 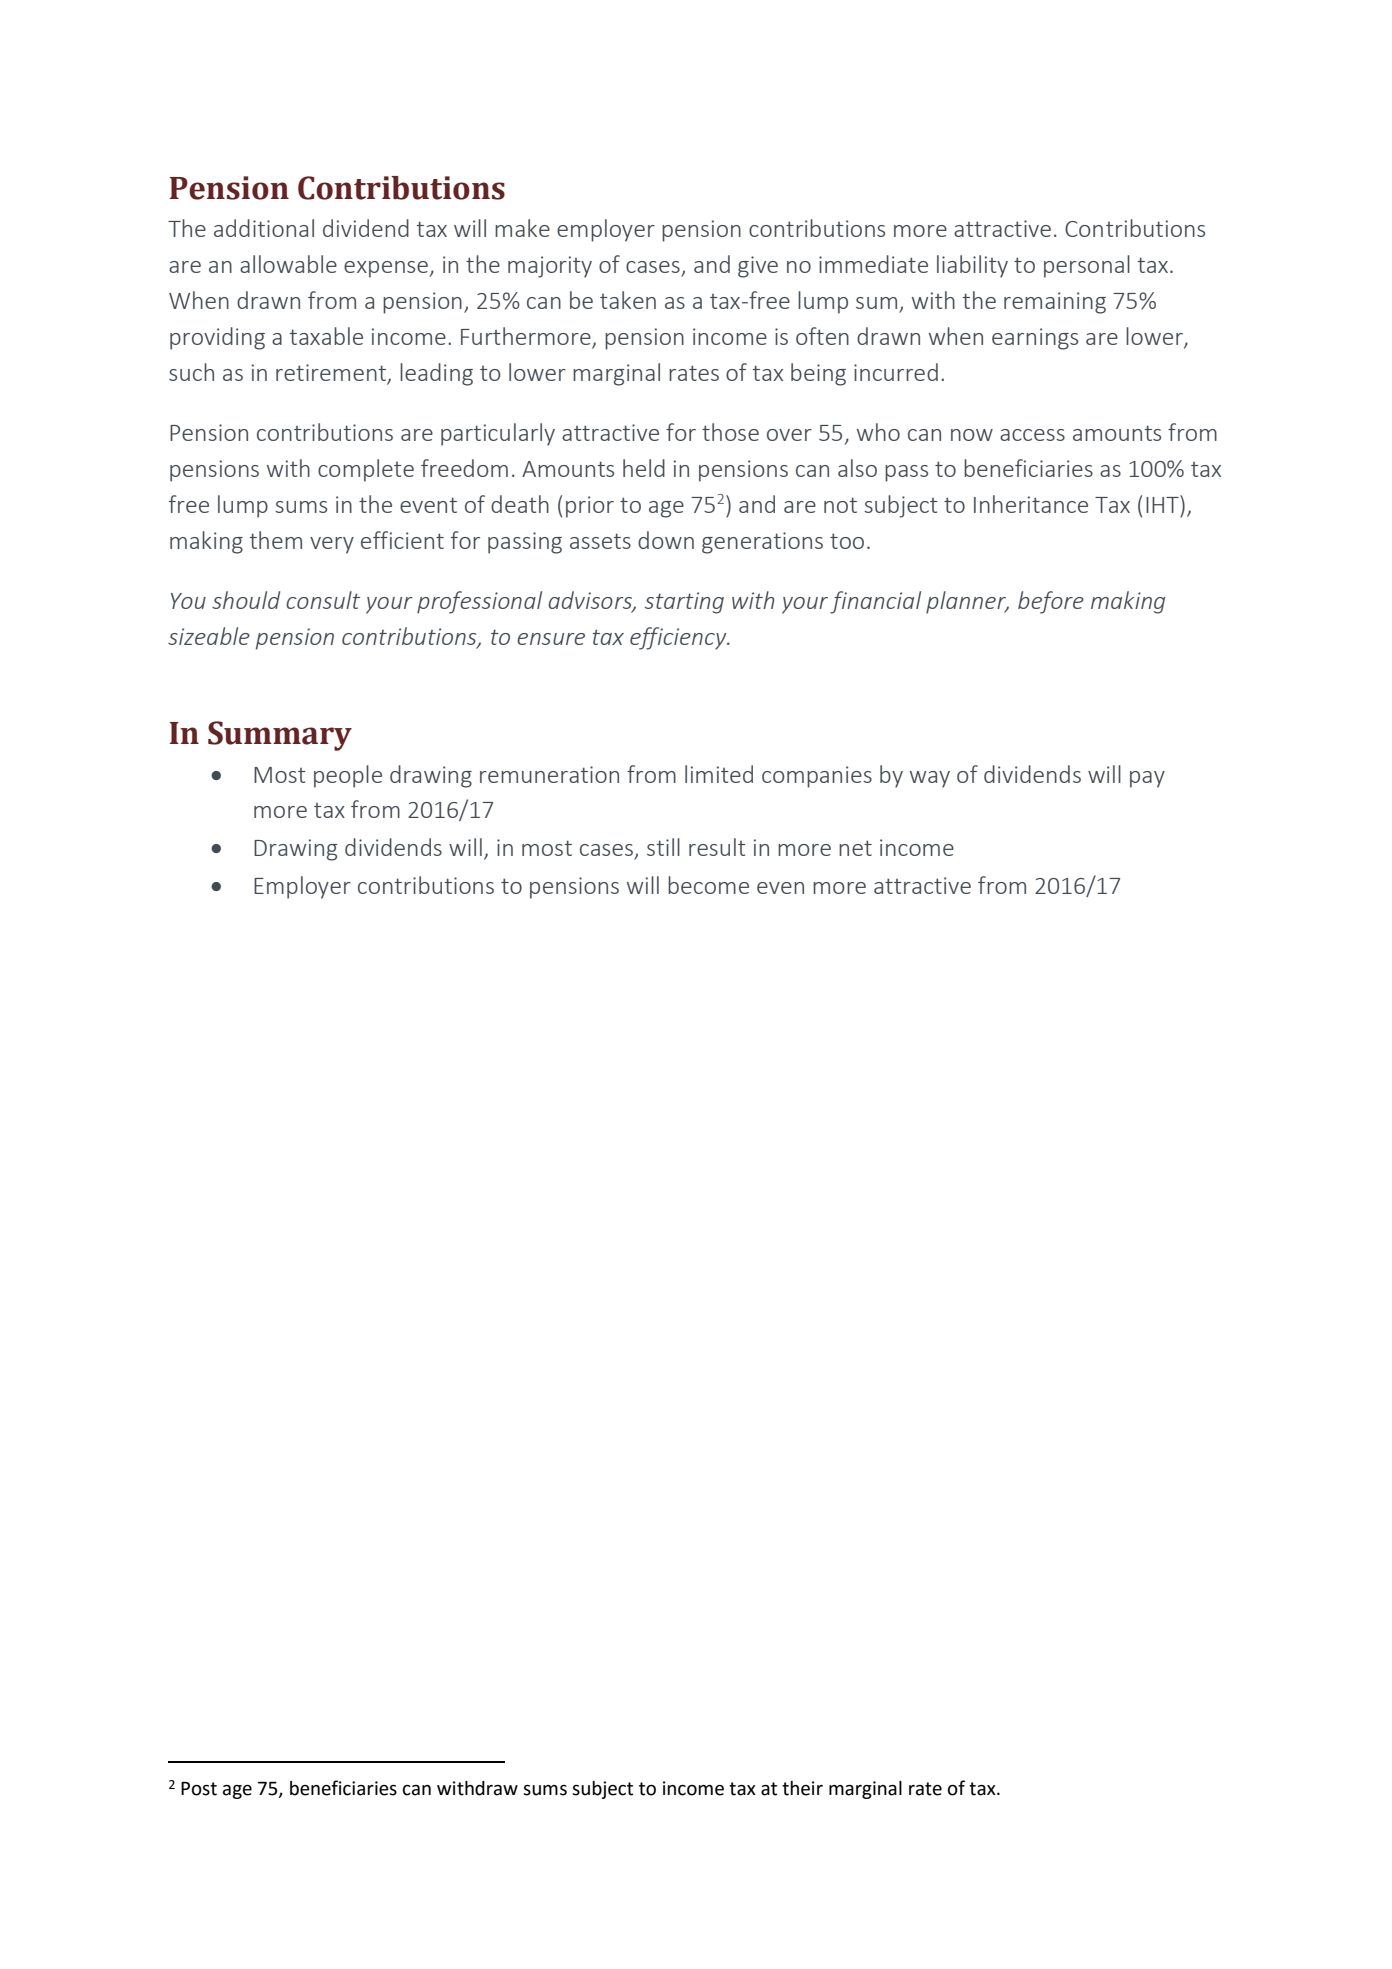 What do you see at coordinates (679, 638) in the document?
I see `efficiency` at bounding box center [679, 638].
